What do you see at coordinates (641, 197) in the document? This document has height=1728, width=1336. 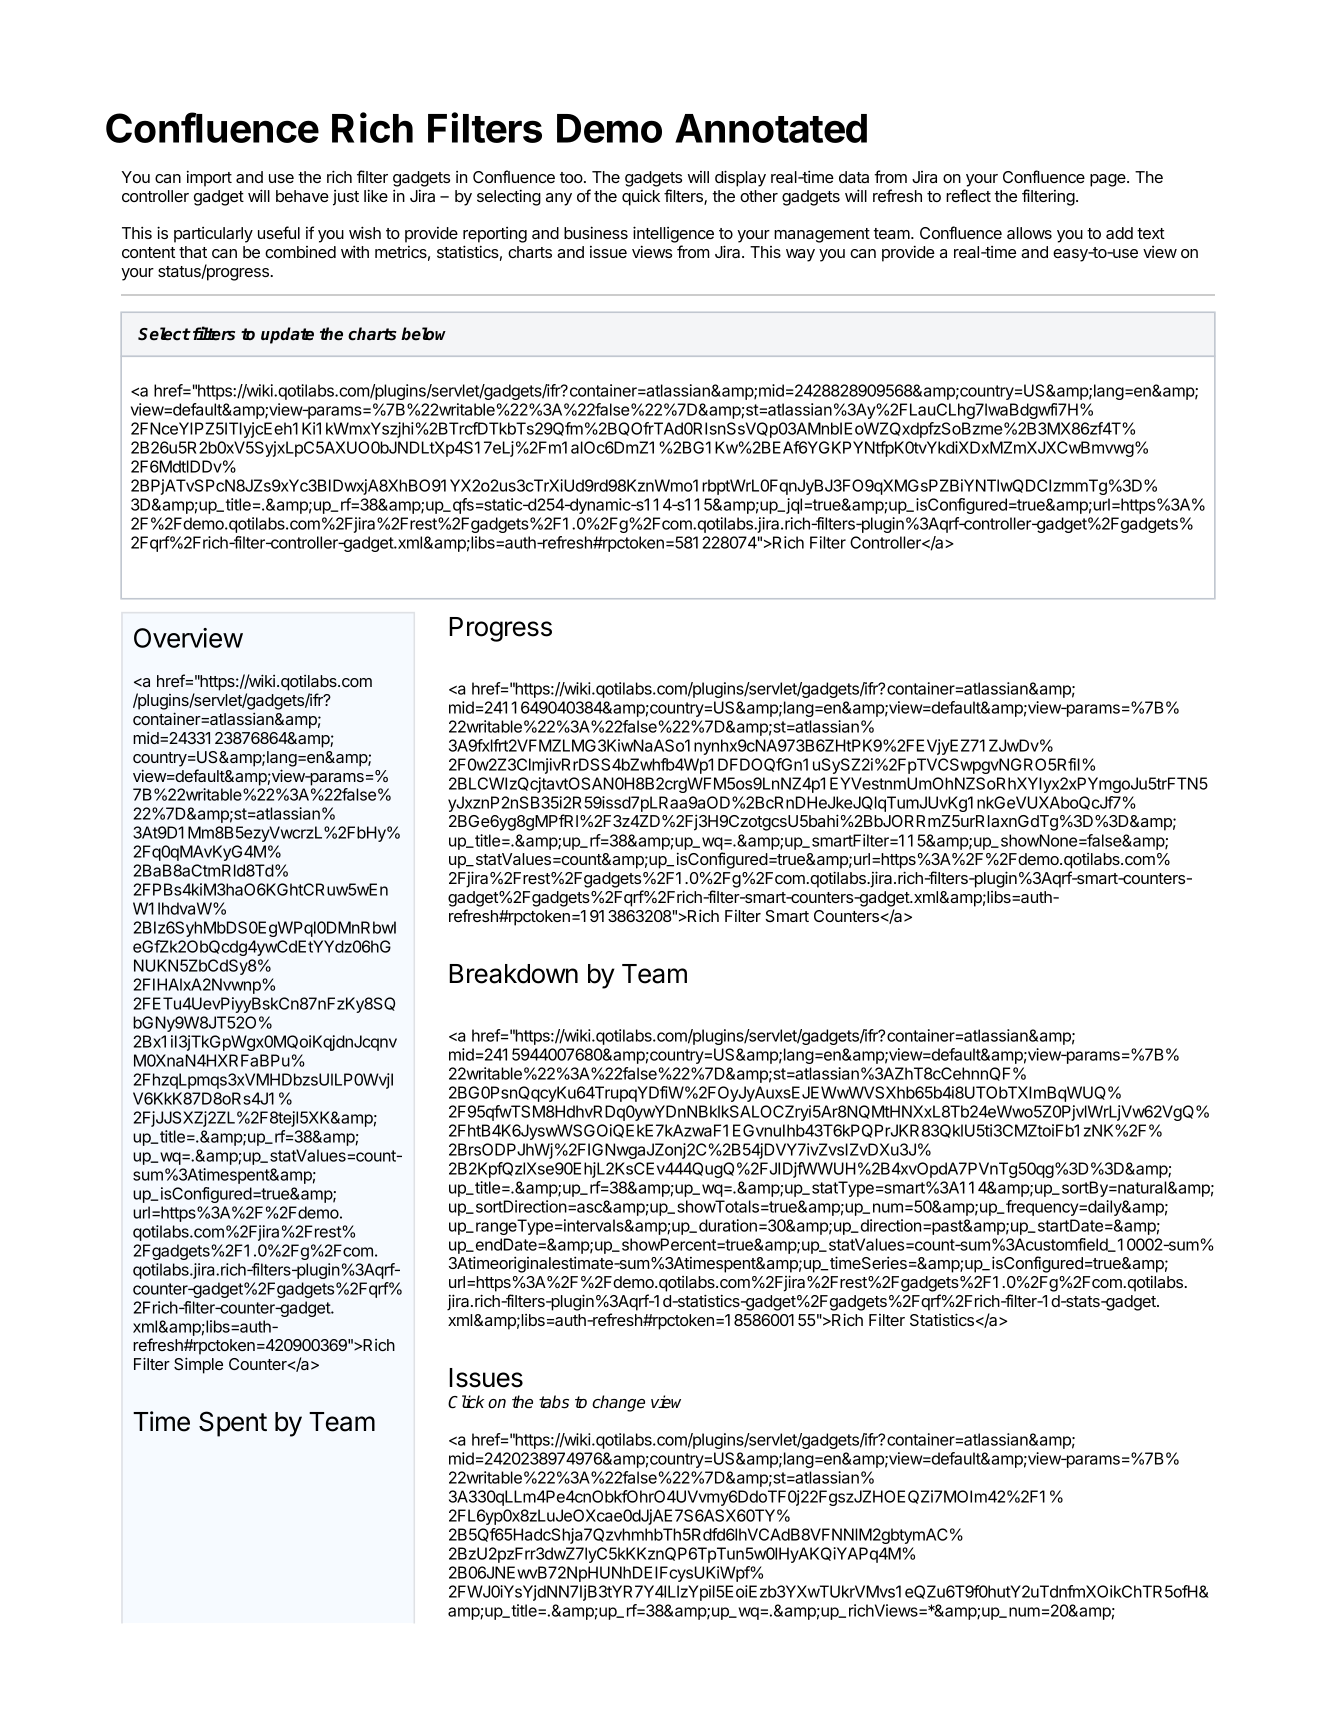 I see `quick` at bounding box center [641, 197].
